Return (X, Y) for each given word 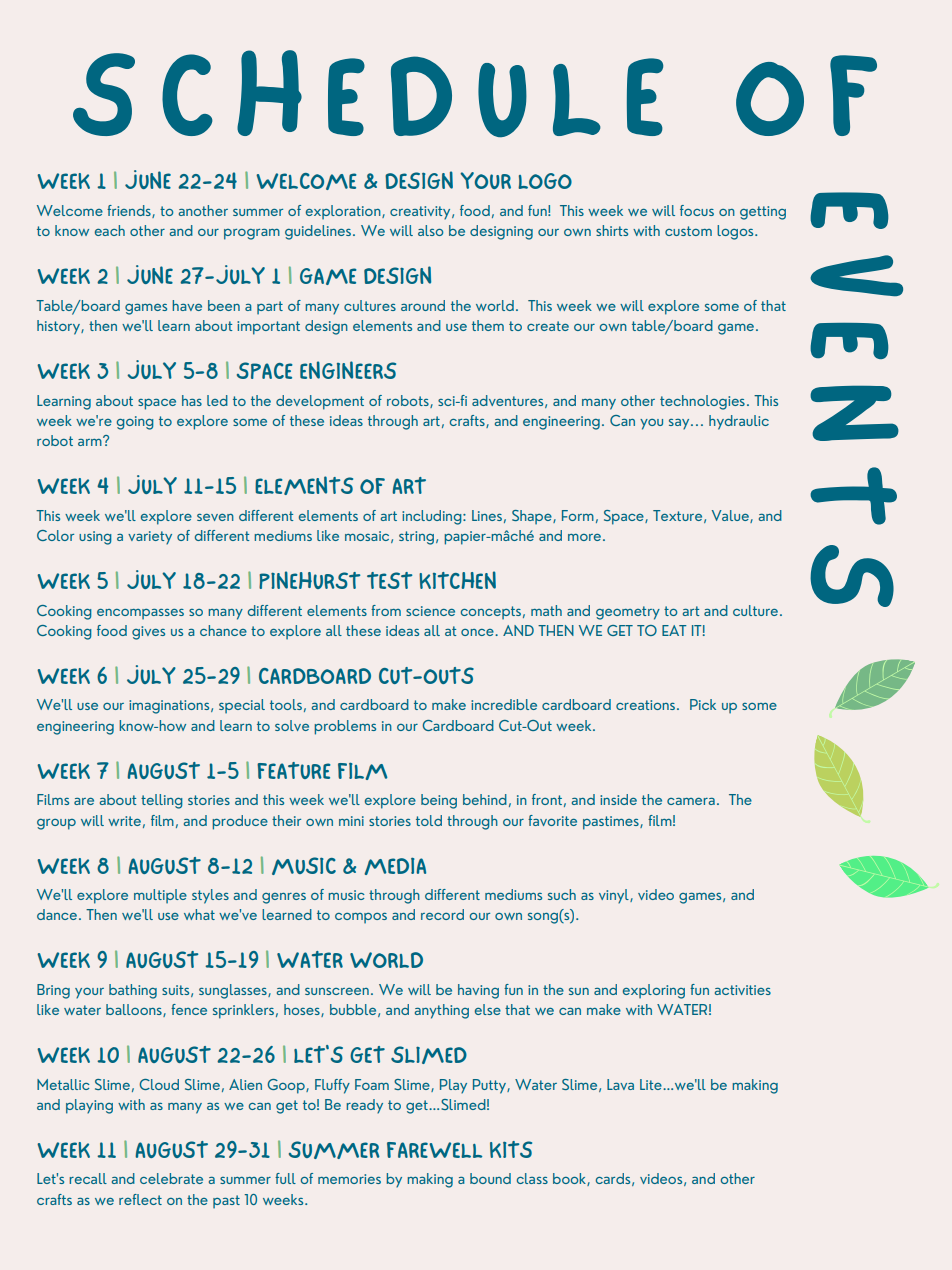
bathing (133, 991)
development (320, 402)
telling (162, 801)
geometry (628, 613)
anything (442, 1011)
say (680, 424)
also (430, 230)
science (430, 611)
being (439, 801)
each (110, 230)
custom (688, 231)
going (135, 423)
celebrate (171, 1178)
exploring (654, 991)
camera (691, 801)
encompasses (140, 614)
